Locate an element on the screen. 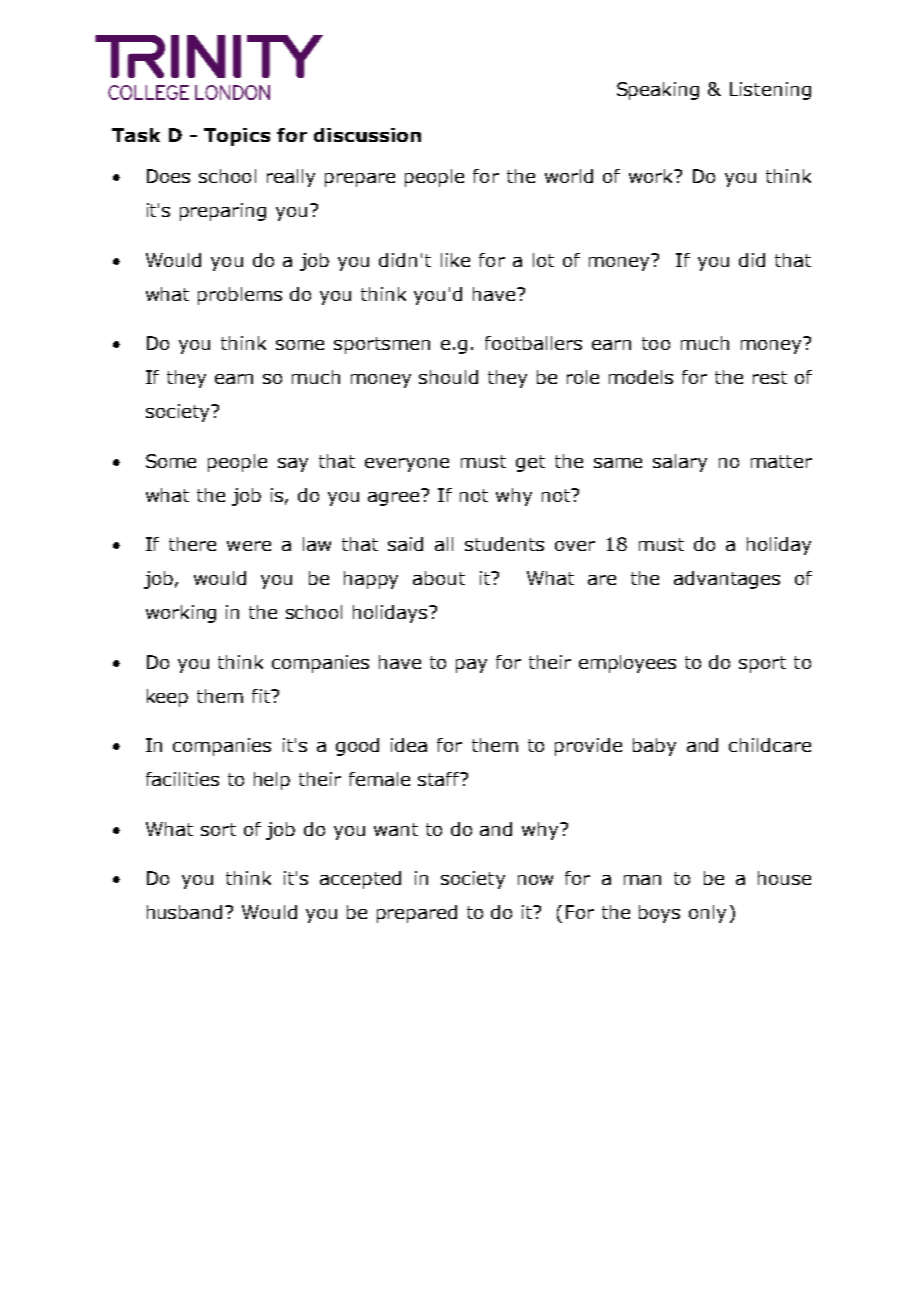 Image resolution: width=924 pixels, height=1308 pixels. husband is located at coordinates (184, 912).
